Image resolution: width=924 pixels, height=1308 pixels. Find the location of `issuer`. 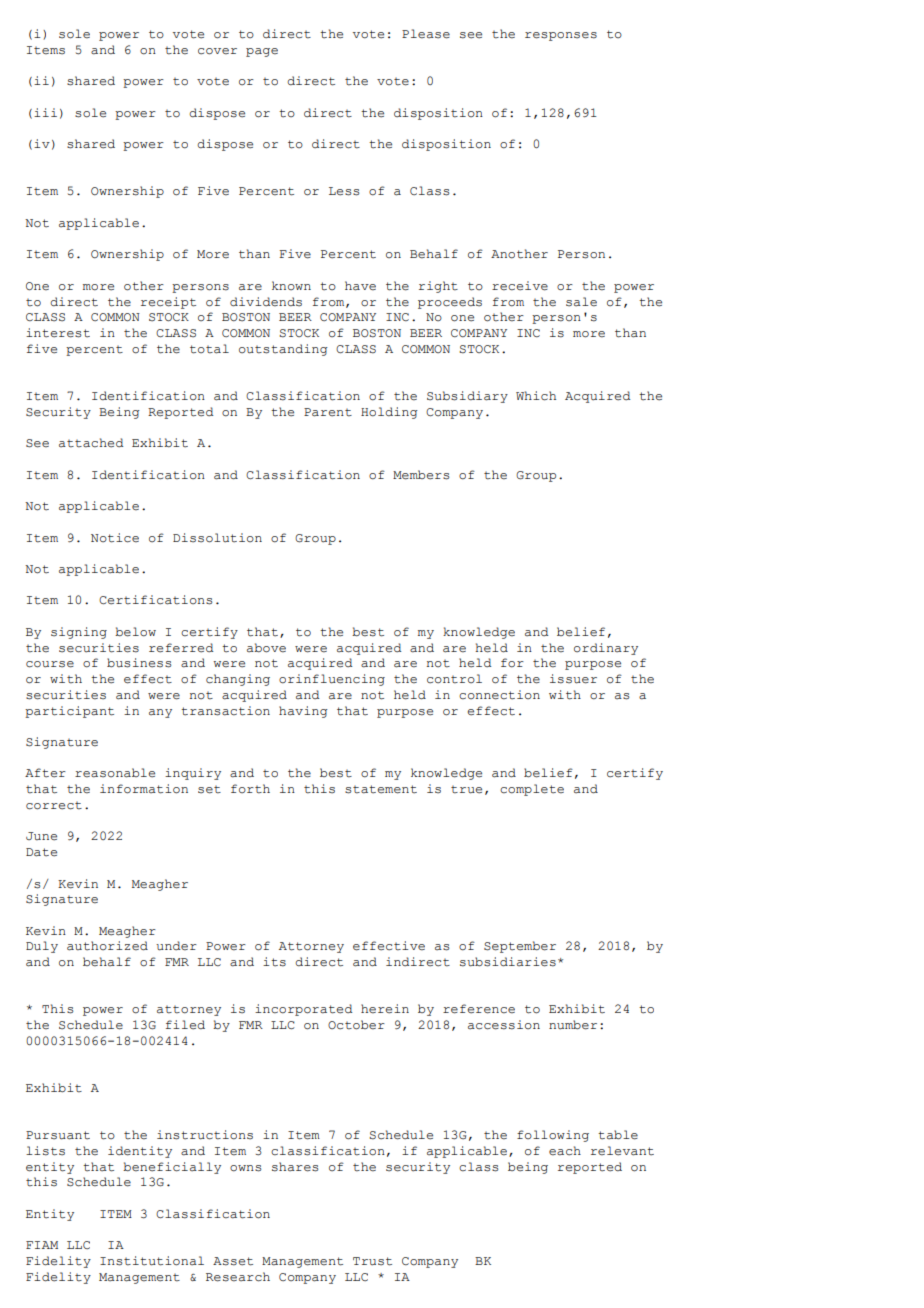

issuer is located at coordinates (573, 679).
